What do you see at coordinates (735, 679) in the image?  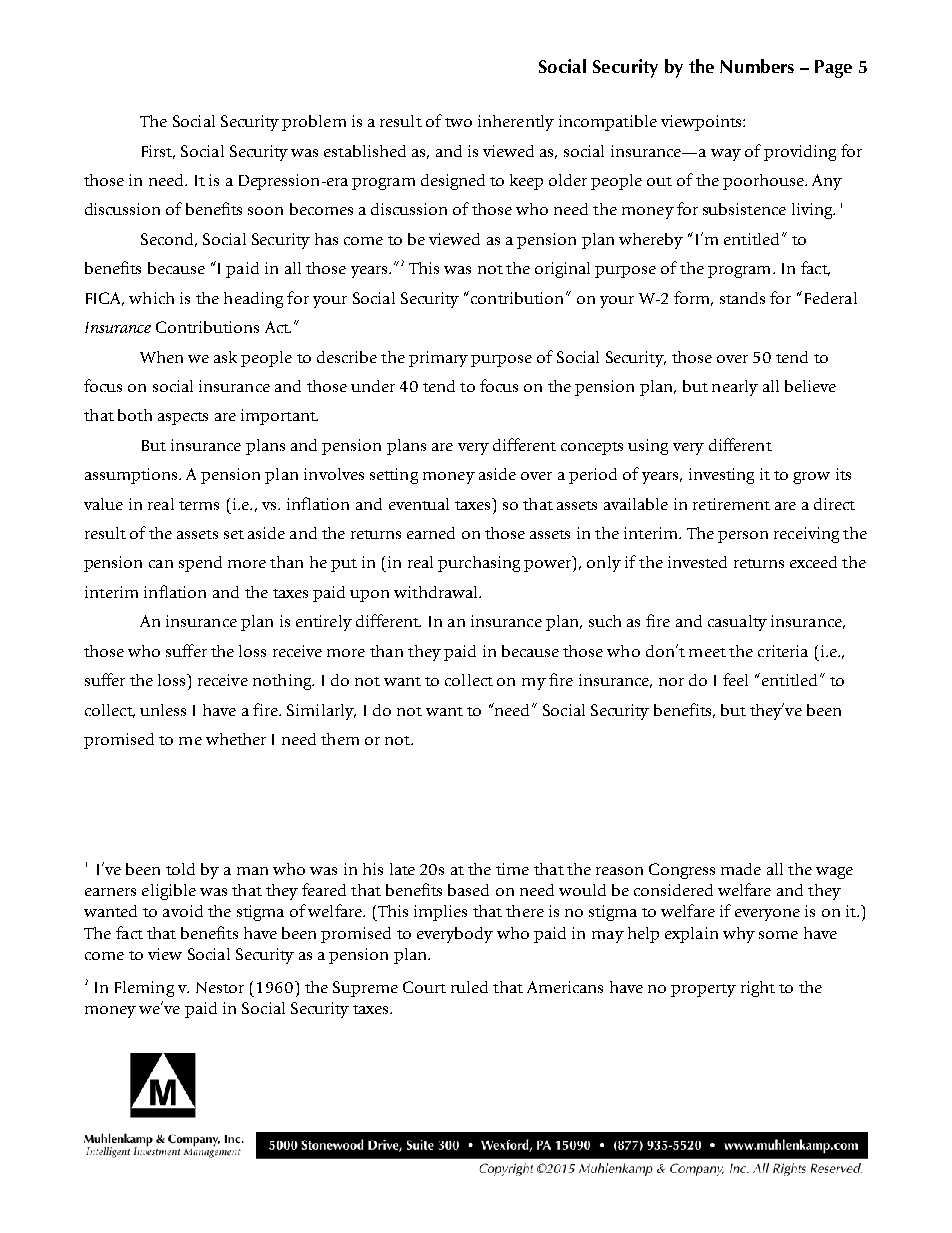 I see `feel` at bounding box center [735, 679].
